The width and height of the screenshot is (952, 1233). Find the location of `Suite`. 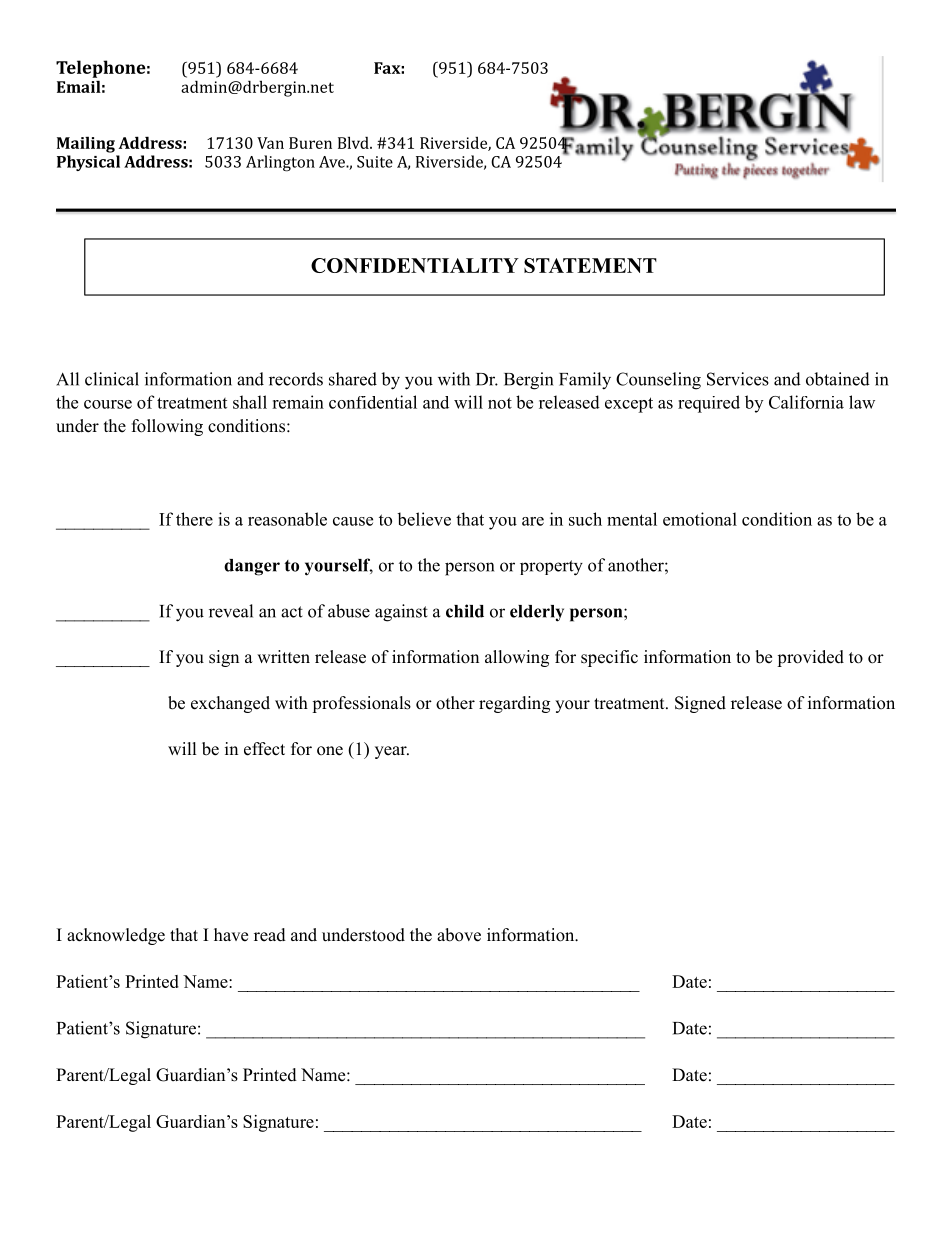

Suite is located at coordinates (375, 162).
